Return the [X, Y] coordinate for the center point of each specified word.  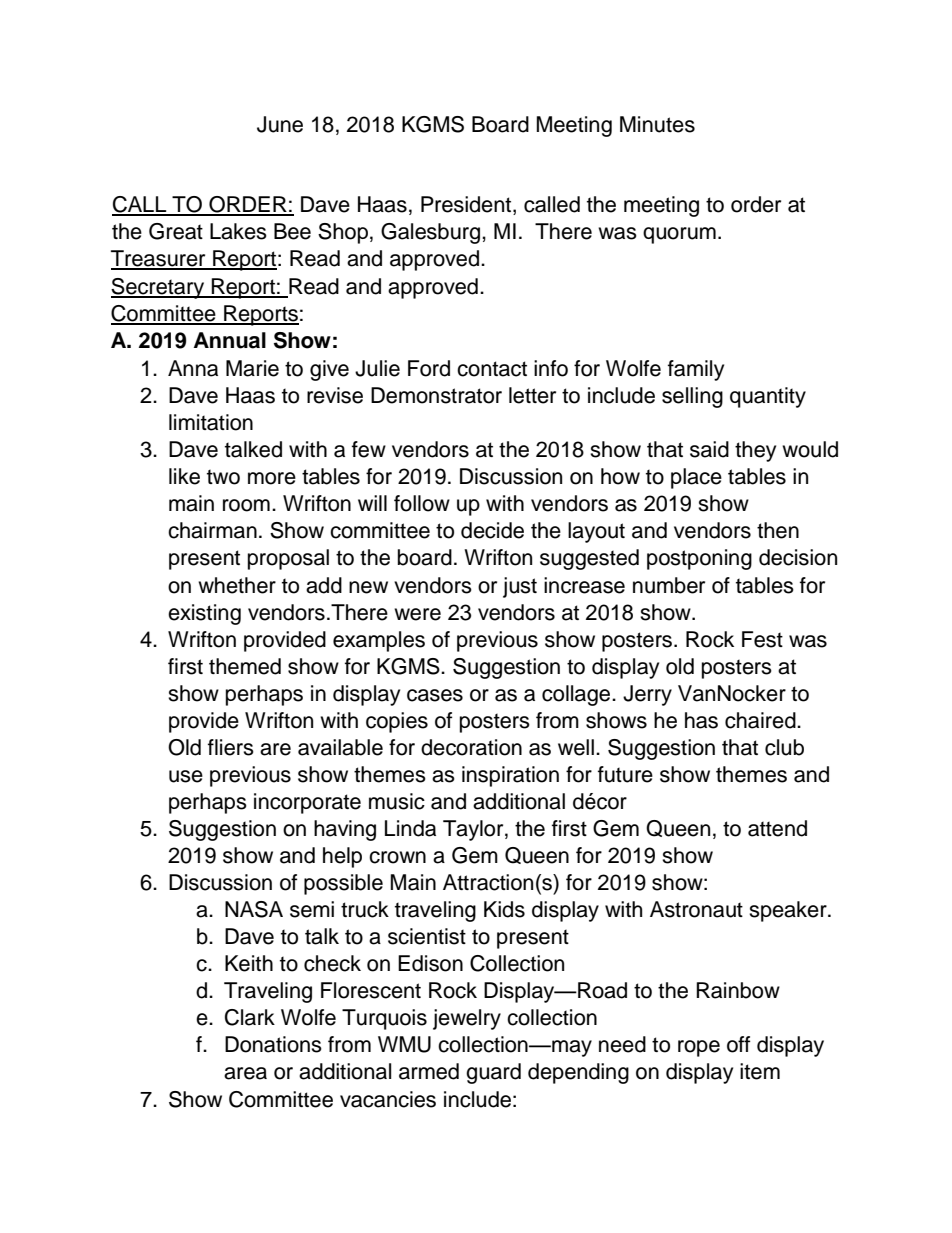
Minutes [657, 124]
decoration [471, 747]
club [784, 747]
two [223, 477]
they [755, 451]
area [245, 1073]
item [760, 1071]
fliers [231, 747]
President [467, 204]
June [280, 124]
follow [422, 503]
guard [493, 1073]
